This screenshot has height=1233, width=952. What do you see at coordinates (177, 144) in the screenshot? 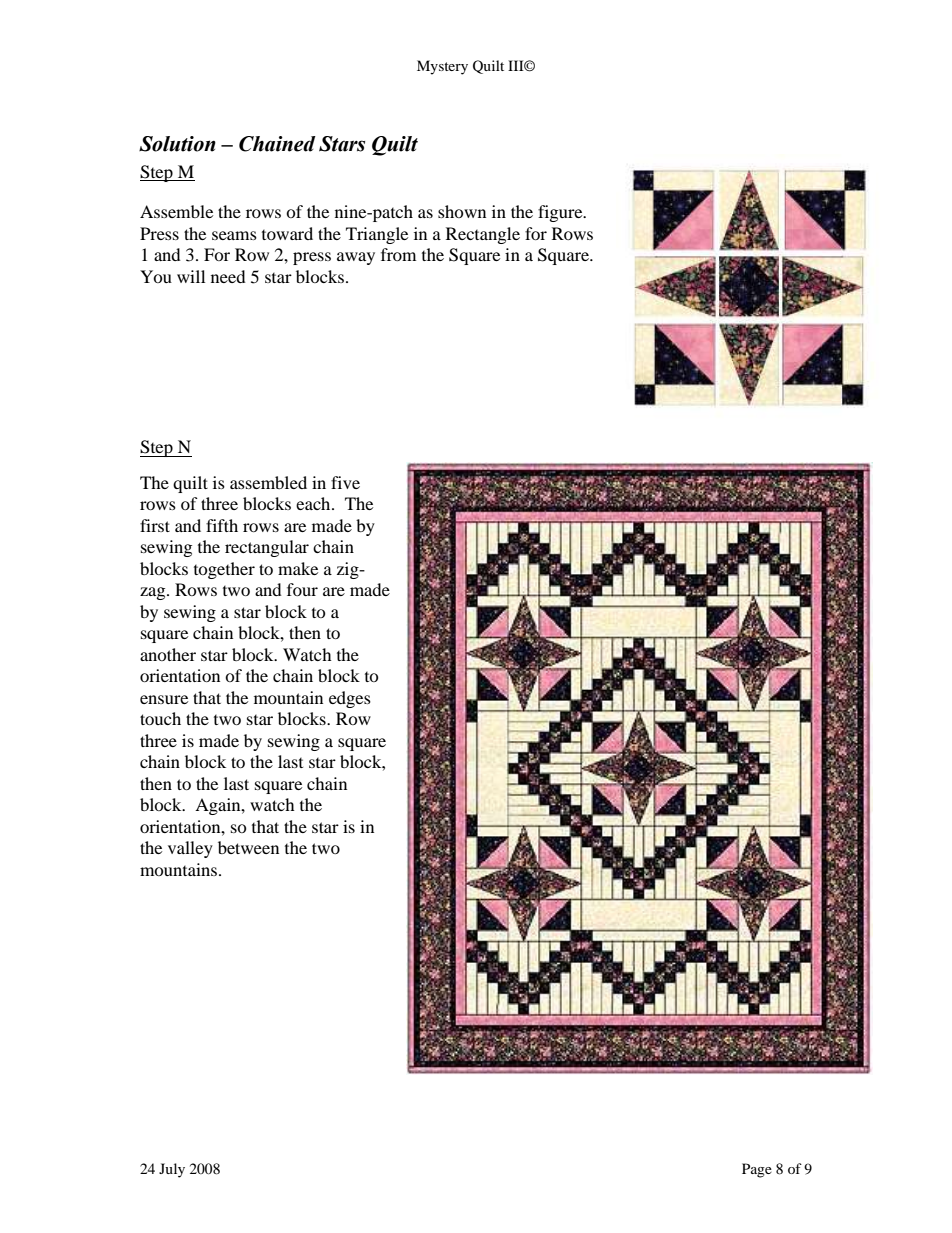
I see `Solution` at bounding box center [177, 144].
